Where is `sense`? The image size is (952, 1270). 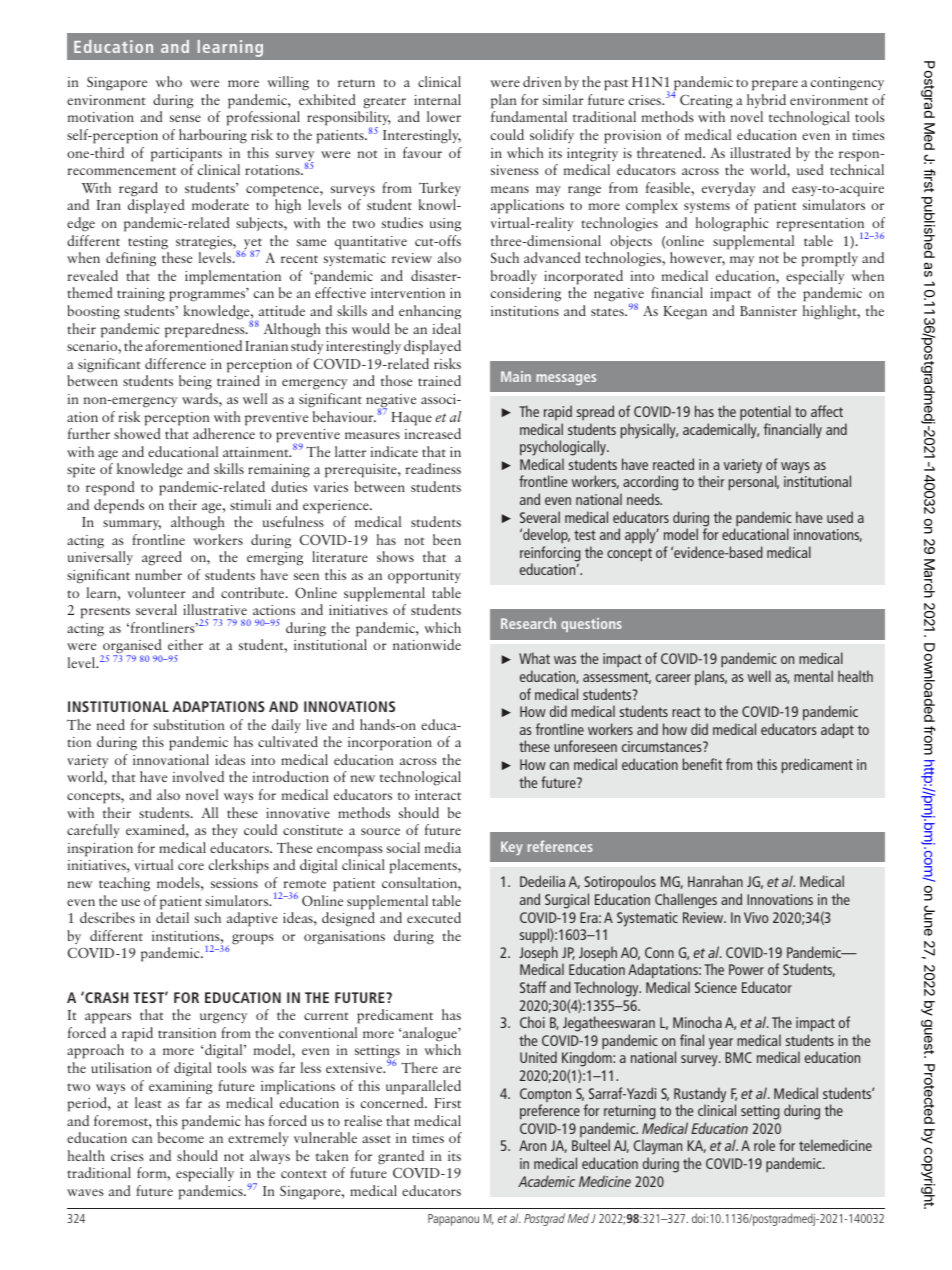
sense is located at coordinates (185, 118).
